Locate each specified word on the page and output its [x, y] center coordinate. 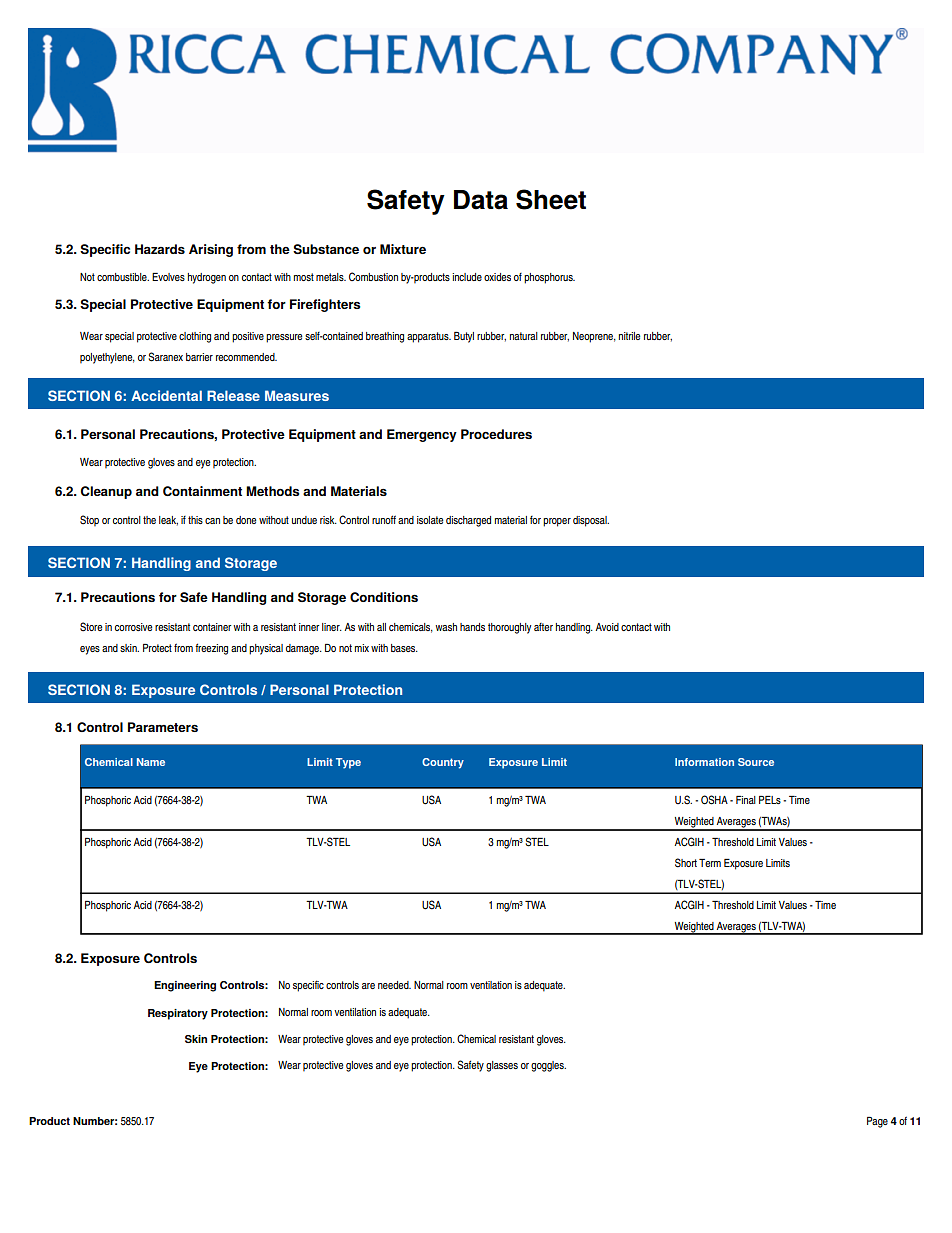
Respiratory [178, 1014]
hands [472, 627]
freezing [211, 649]
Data [481, 200]
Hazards [160, 249]
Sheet [551, 199]
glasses [502, 1066]
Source [756, 762]
